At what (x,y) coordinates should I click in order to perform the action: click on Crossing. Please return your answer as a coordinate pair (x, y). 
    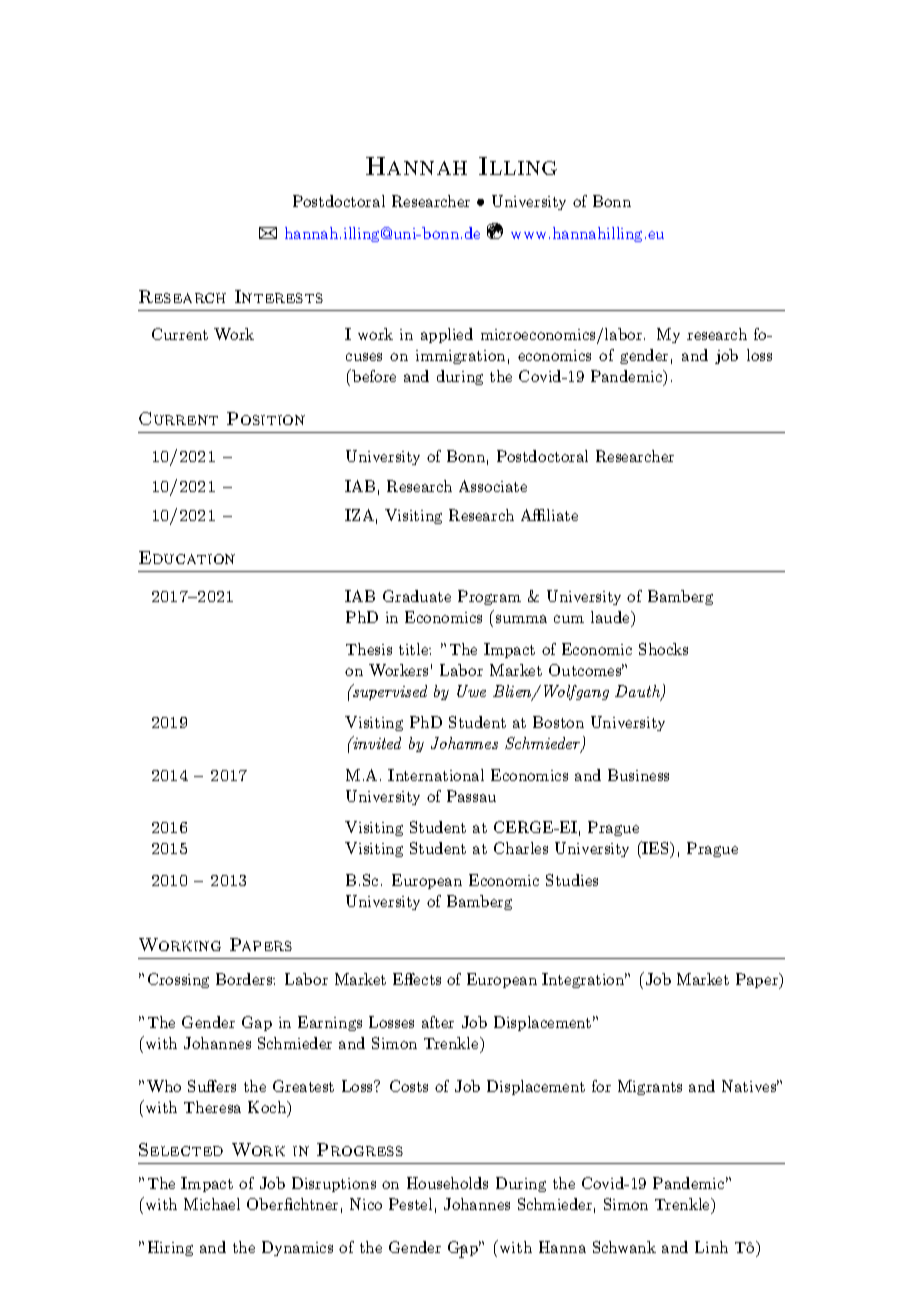
    Looking at the image, I should click on (178, 980).
